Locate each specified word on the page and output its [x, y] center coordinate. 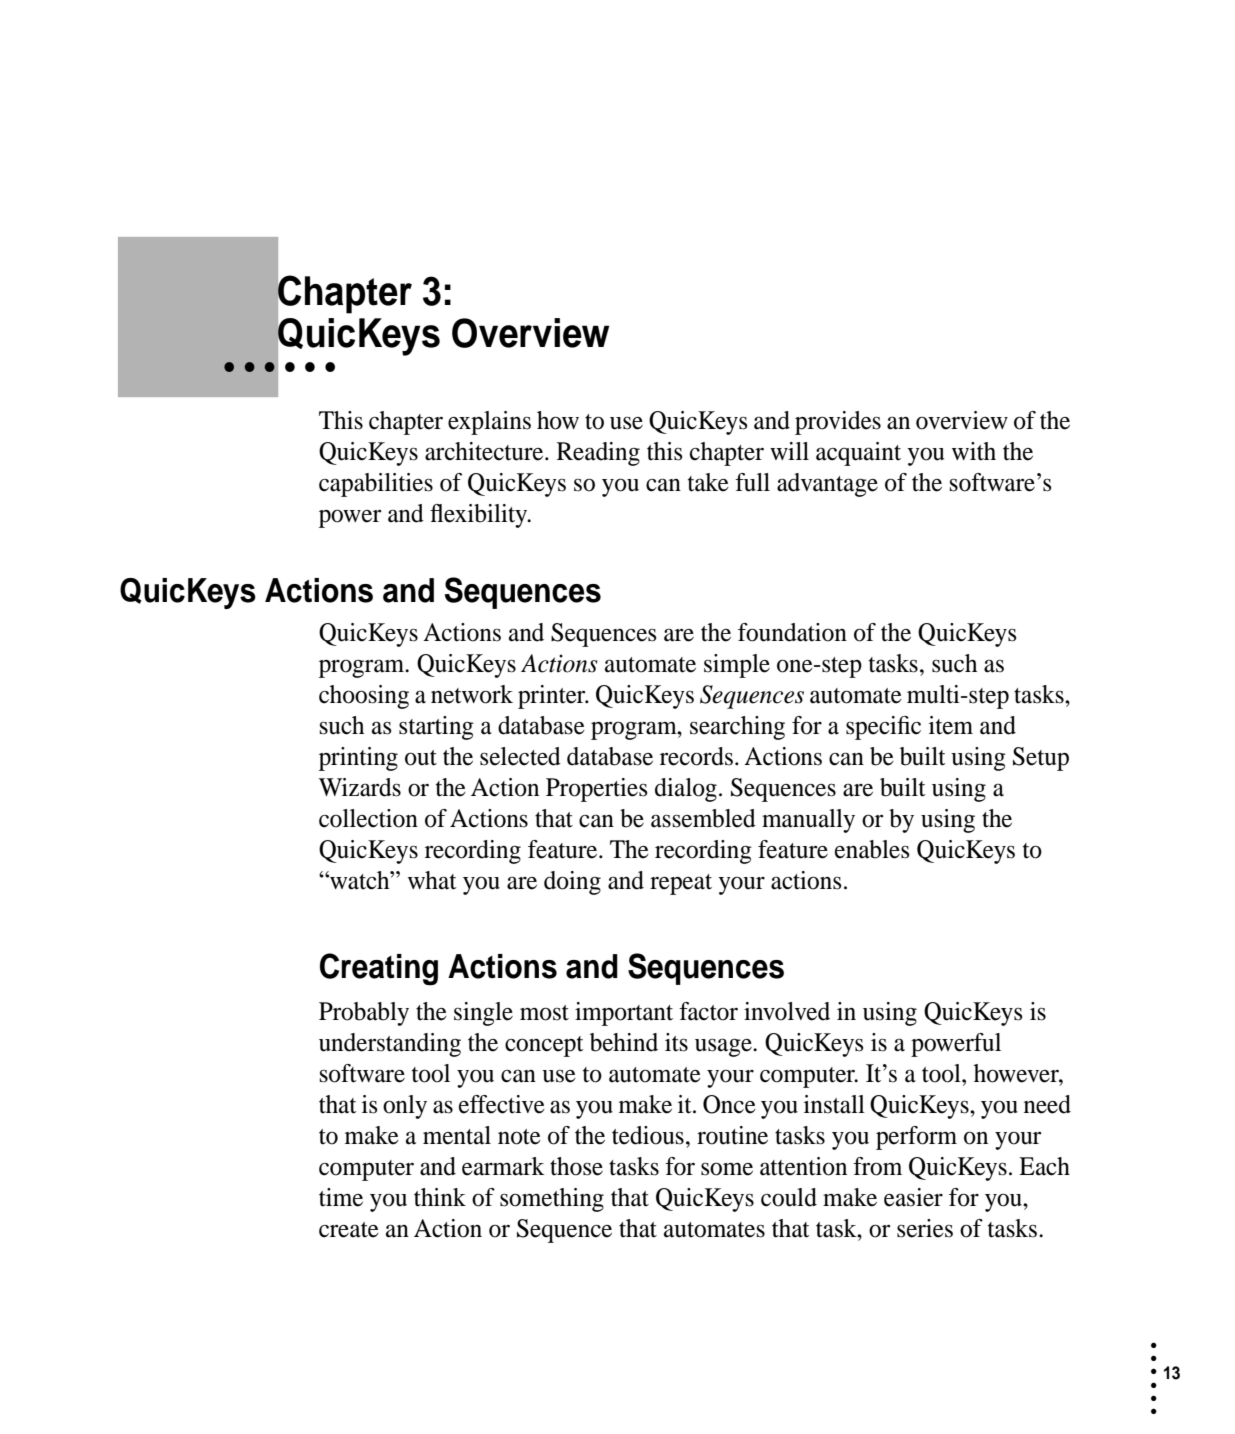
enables [872, 849]
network [472, 694]
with [974, 451]
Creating [379, 969]
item [951, 725]
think [440, 1197]
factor [708, 1011]
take [708, 482]
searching [737, 728]
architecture [485, 451]
